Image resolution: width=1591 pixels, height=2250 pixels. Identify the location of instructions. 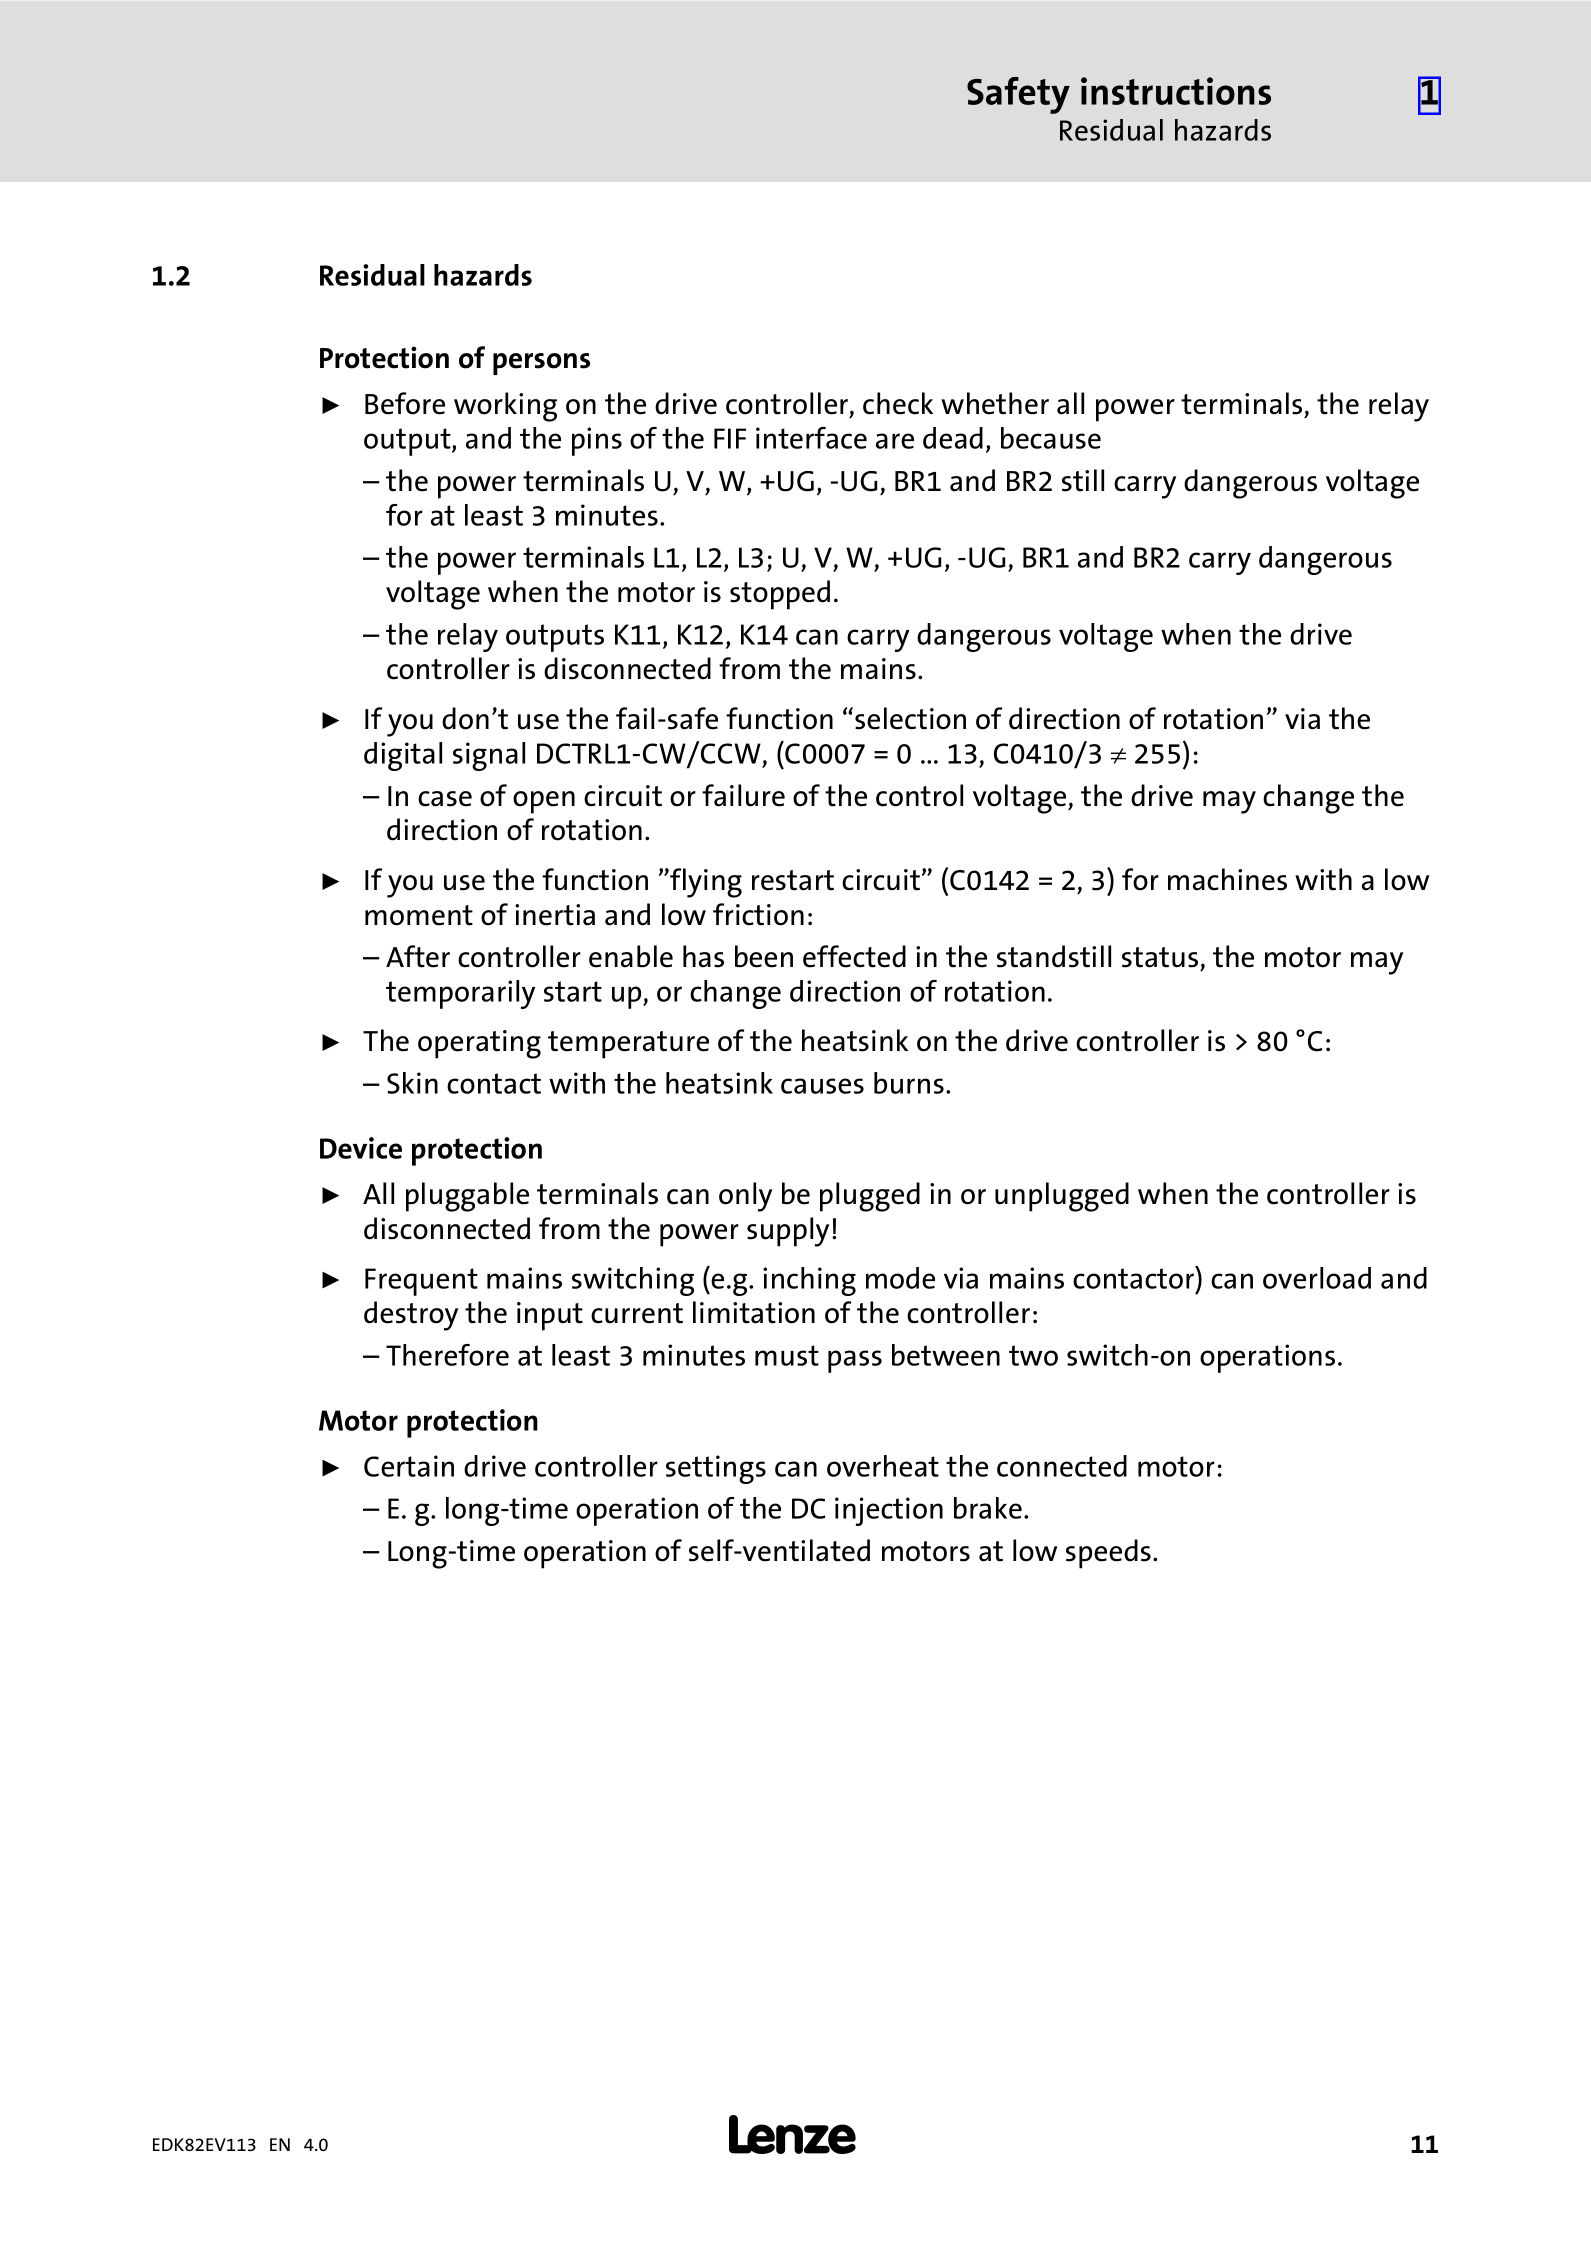
(1176, 91).
